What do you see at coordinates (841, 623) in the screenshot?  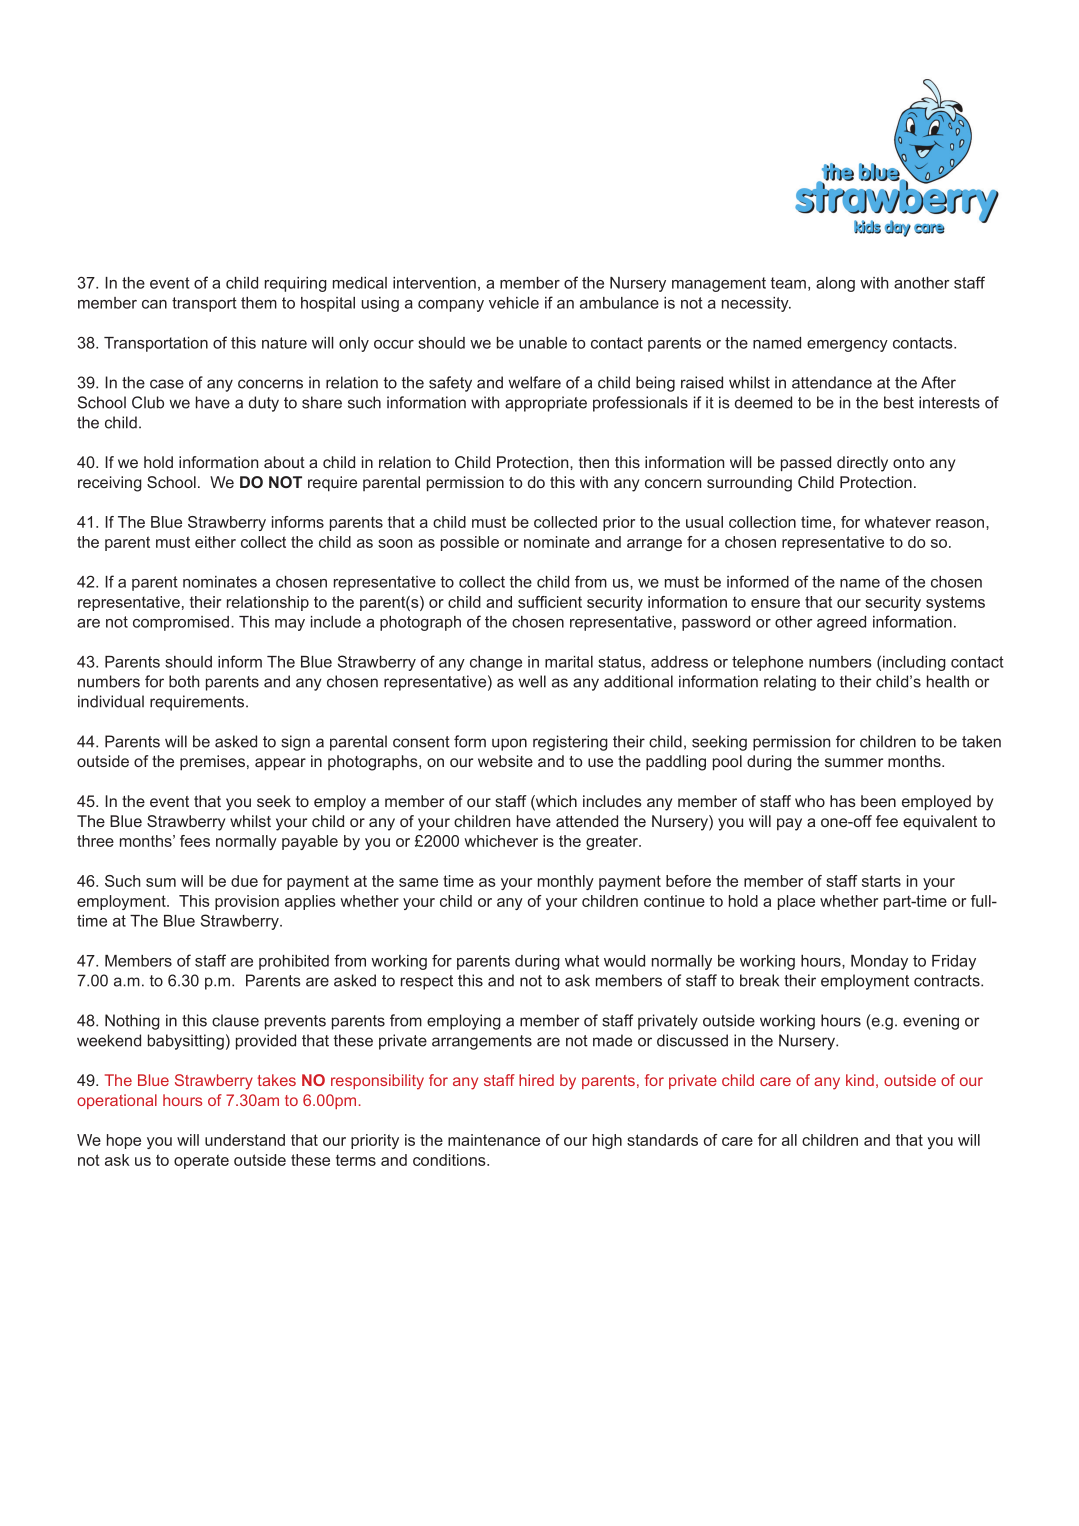 I see `agreed` at bounding box center [841, 623].
